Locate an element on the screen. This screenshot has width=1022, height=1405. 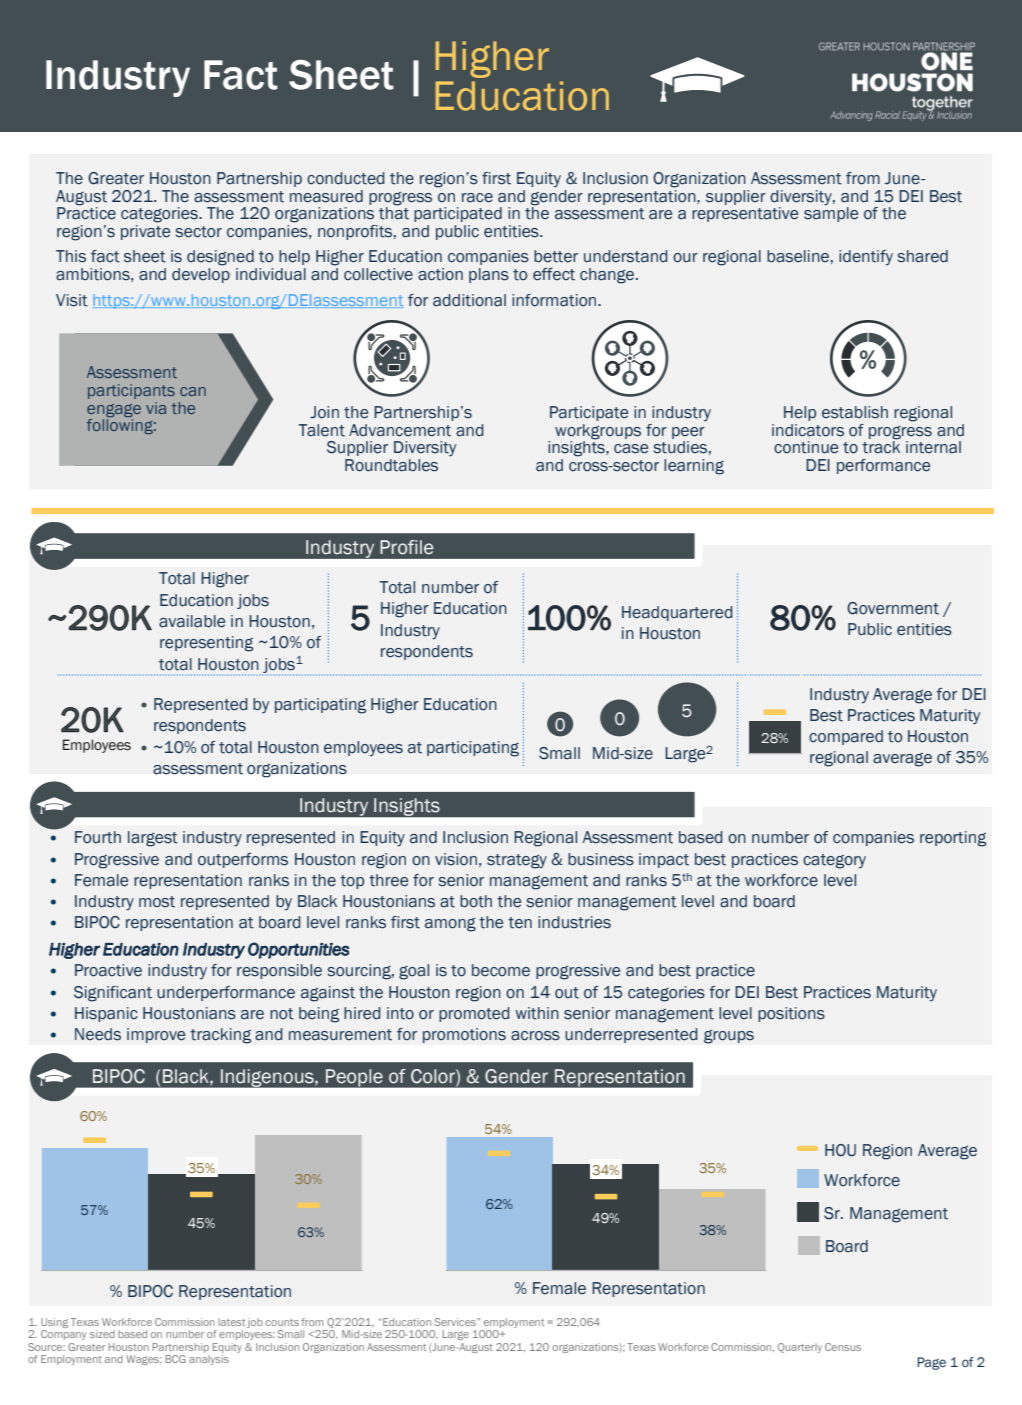
sample is located at coordinates (831, 213).
